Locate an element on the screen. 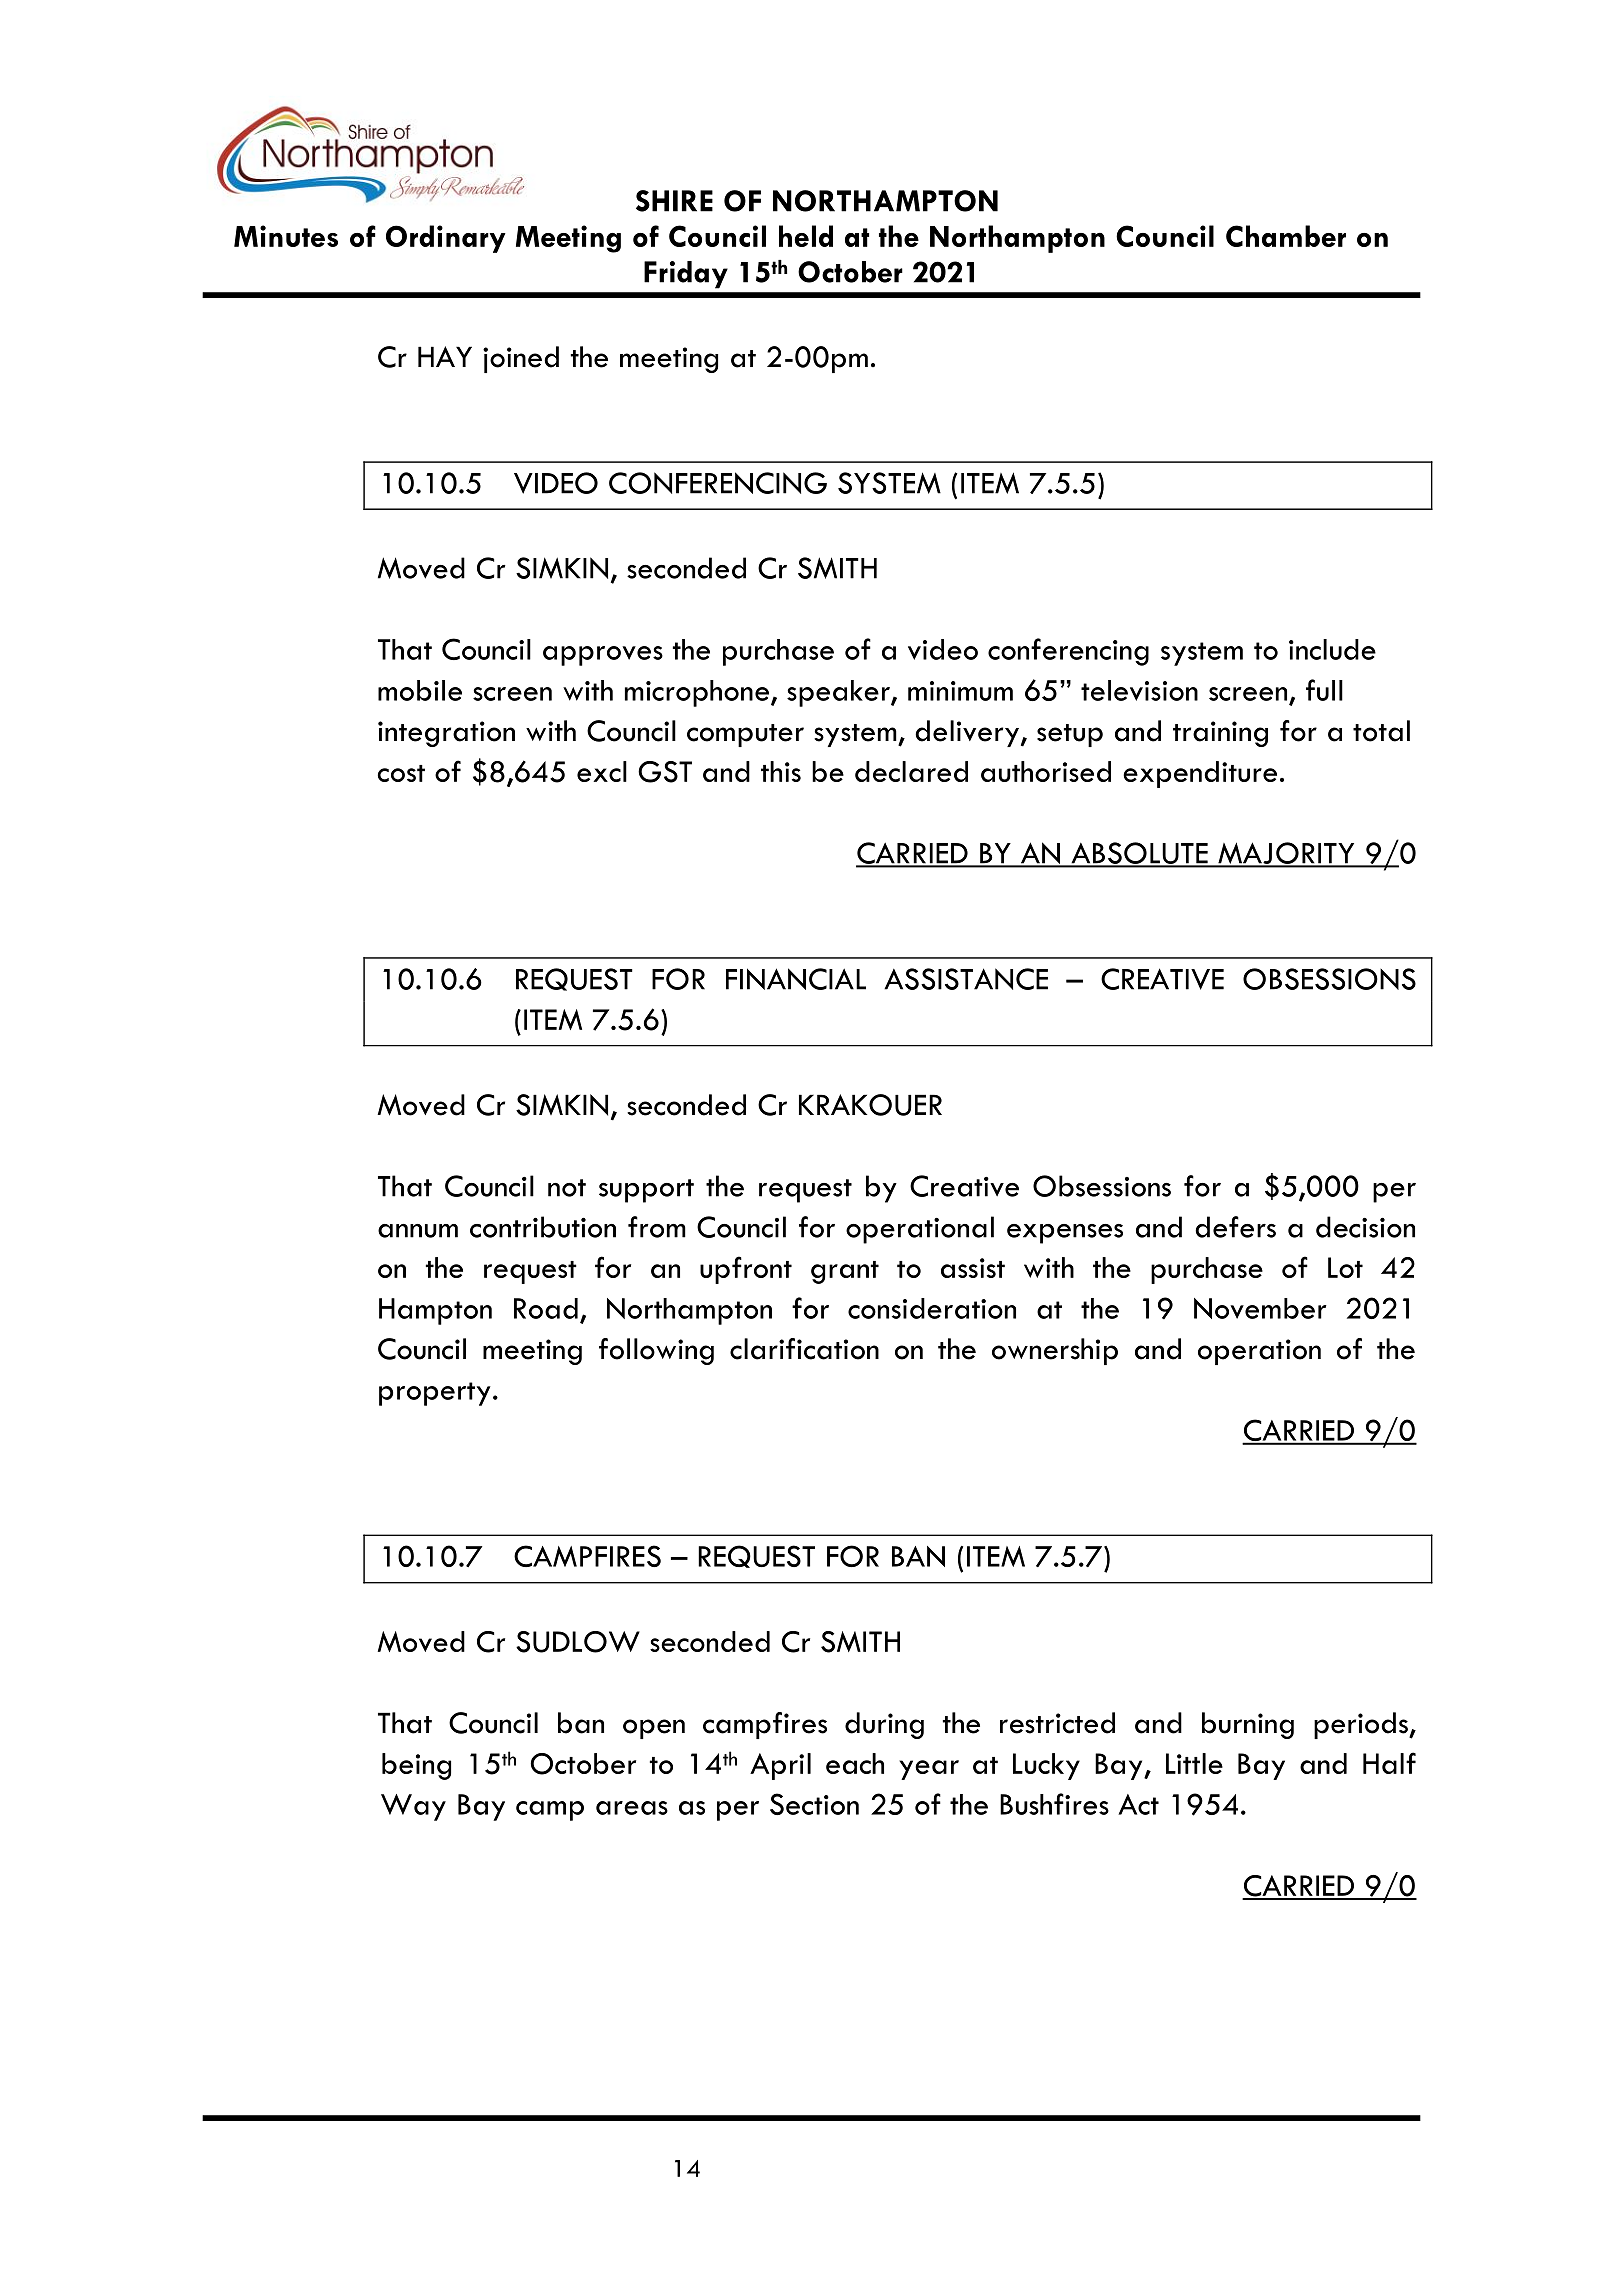 The image size is (1611, 2278). Chamber is located at coordinates (1286, 236).
